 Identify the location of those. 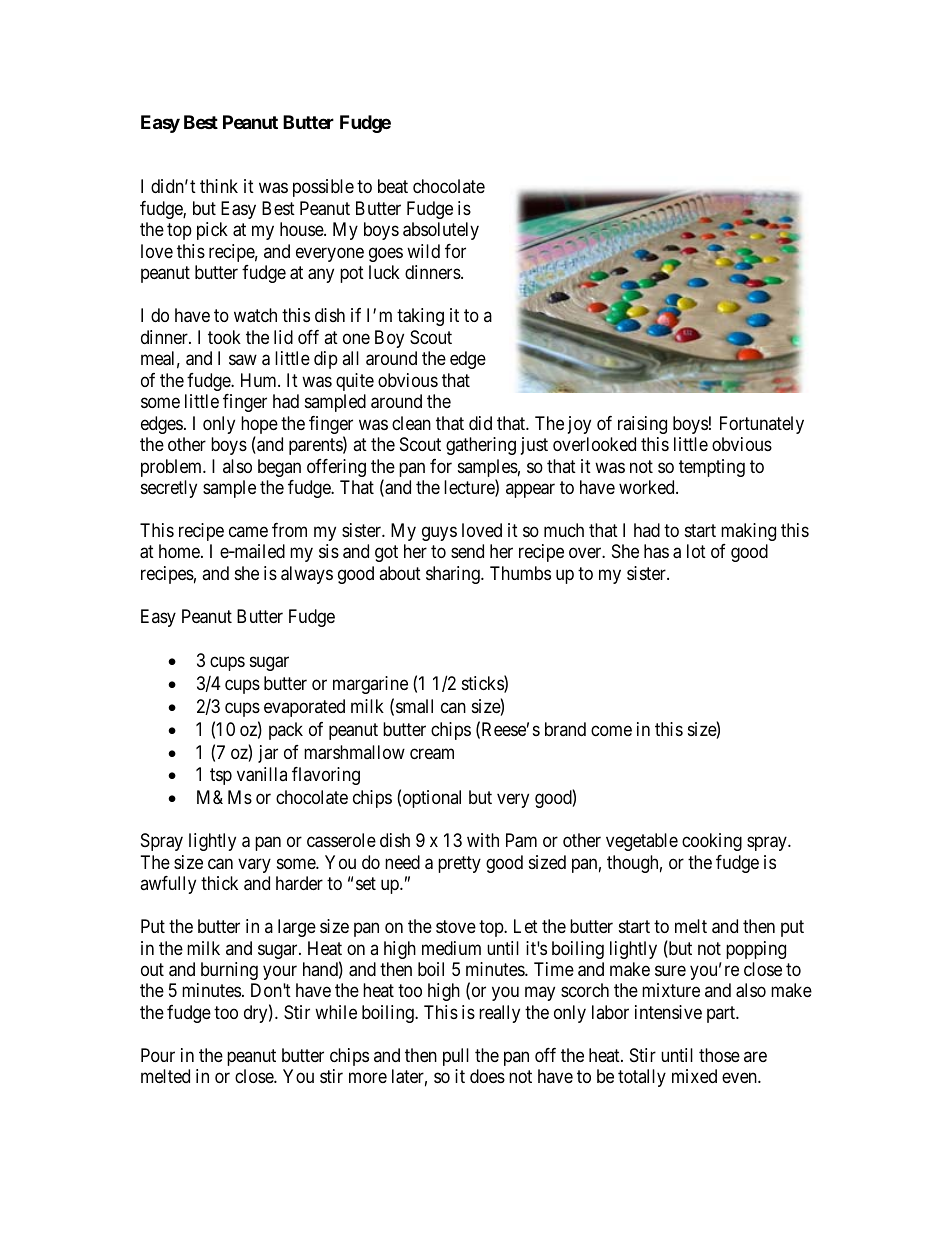
(719, 1055).
